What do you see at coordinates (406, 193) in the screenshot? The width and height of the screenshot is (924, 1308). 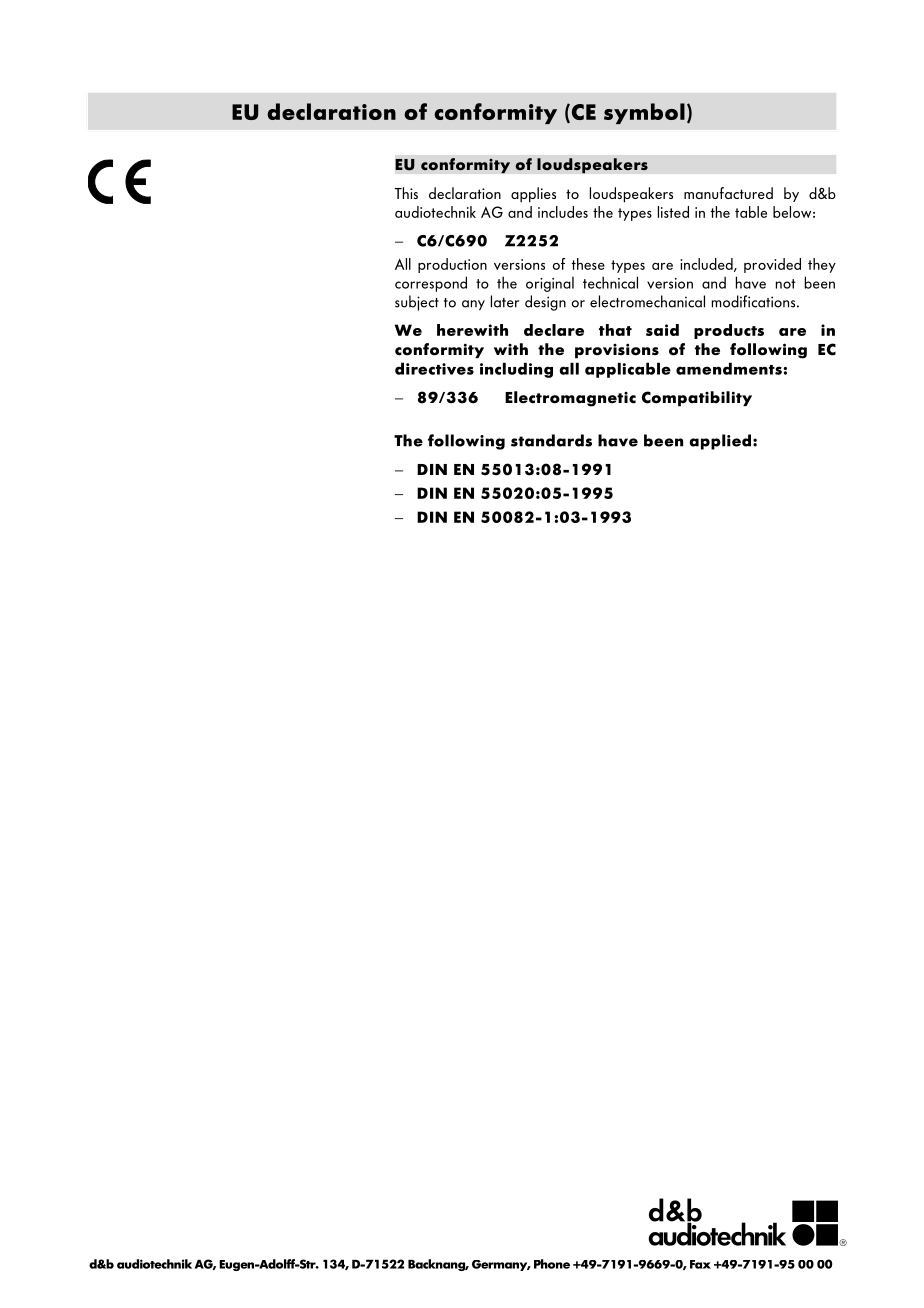 I see `This` at bounding box center [406, 193].
